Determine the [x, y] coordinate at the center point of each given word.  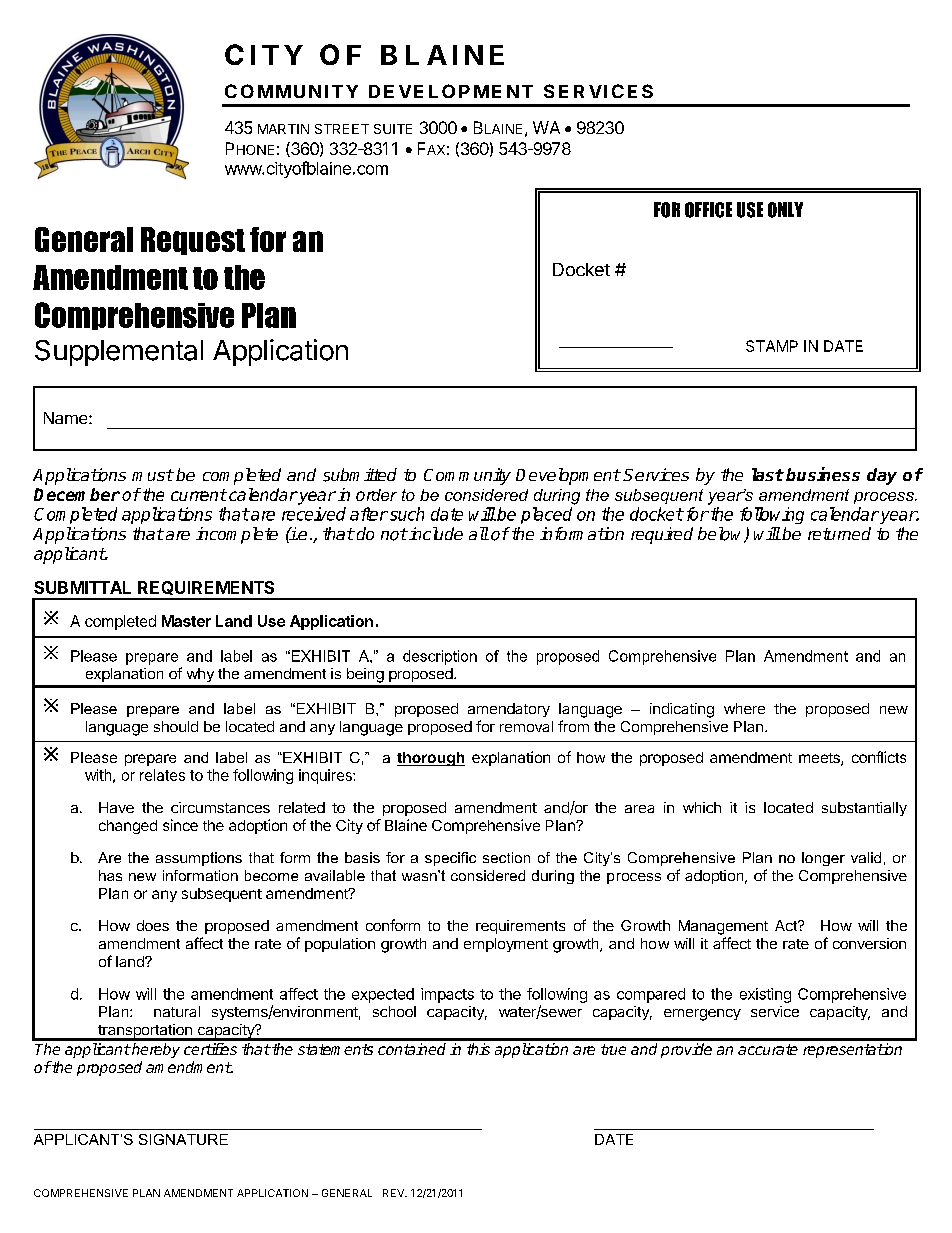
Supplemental [119, 353]
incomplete [237, 535]
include [435, 533]
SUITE [393, 129]
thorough [431, 759]
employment [506, 945]
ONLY [785, 210]
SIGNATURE [183, 1139]
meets [820, 759]
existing [765, 995]
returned [839, 533]
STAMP [772, 346]
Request [193, 241]
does [153, 925]
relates [162, 775]
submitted [360, 475]
